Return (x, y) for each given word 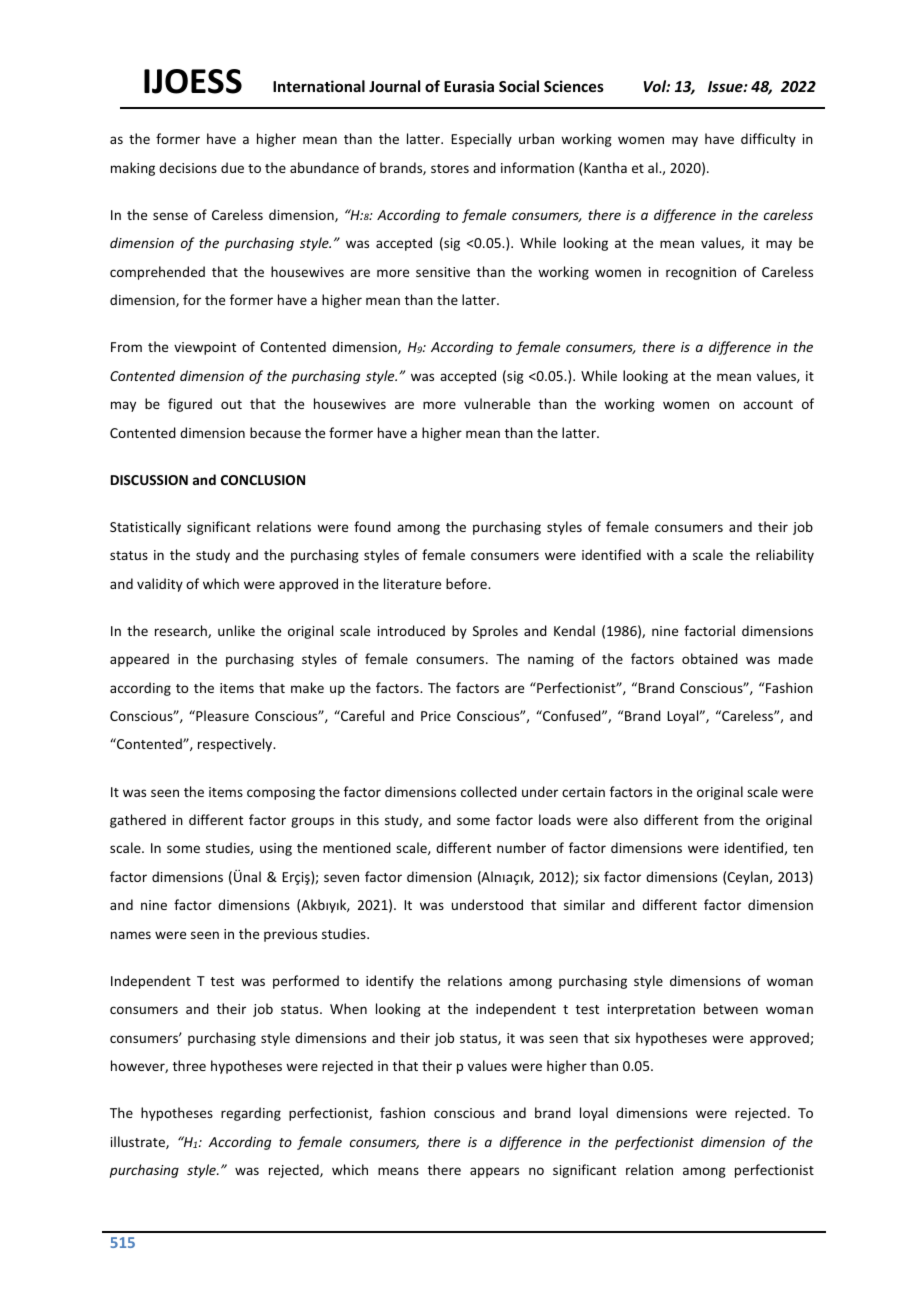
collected (489, 791)
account (768, 404)
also (626, 819)
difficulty (768, 140)
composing (281, 793)
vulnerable (497, 403)
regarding (251, 1114)
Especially (481, 140)
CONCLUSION (263, 480)
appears (494, 1172)
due (232, 167)
